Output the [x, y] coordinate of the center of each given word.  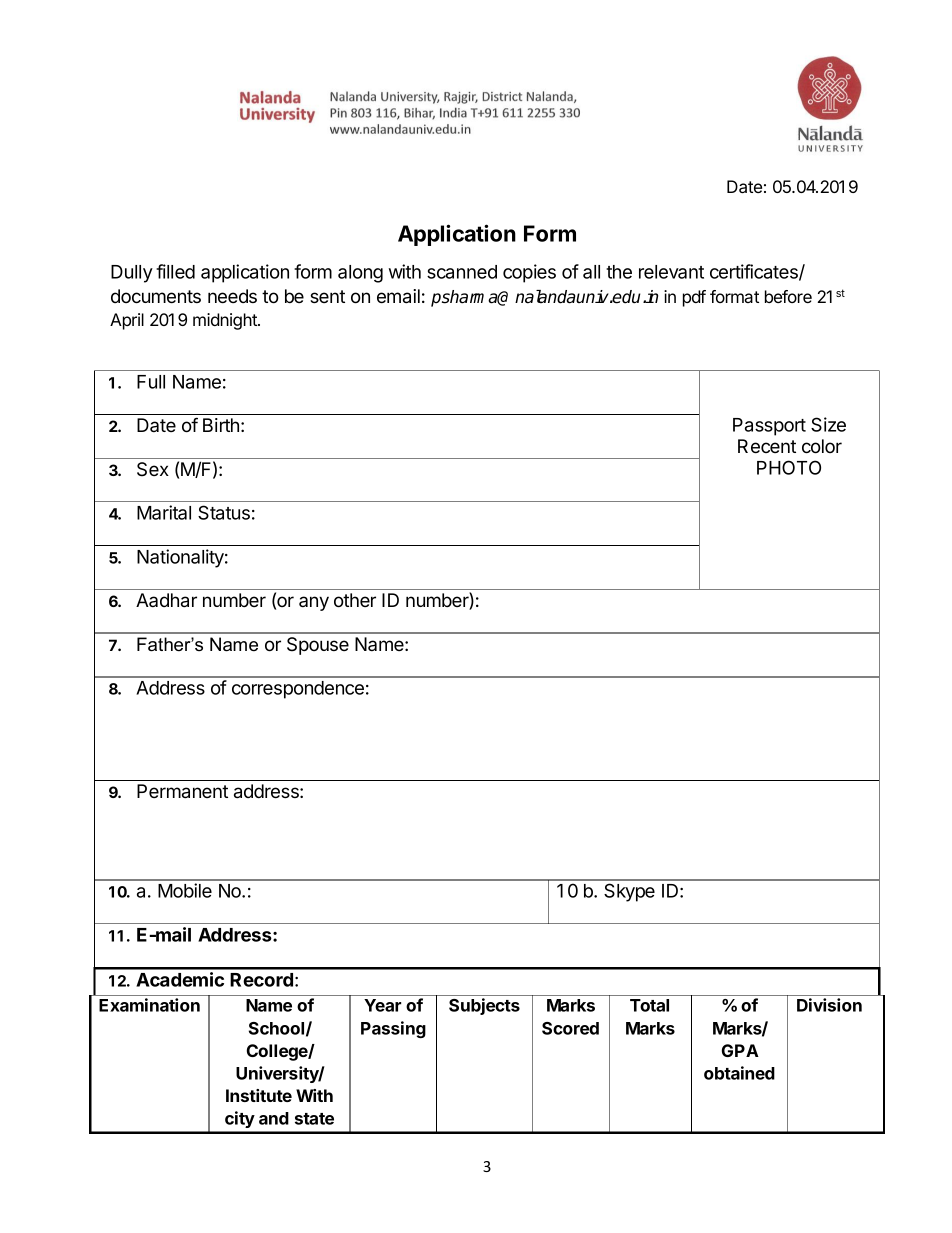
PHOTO [789, 467]
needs [232, 296]
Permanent [182, 791]
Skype [629, 892]
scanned [462, 272]
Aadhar [166, 600]
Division [829, 1005]
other [355, 600]
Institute [259, 1095]
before [788, 296]
